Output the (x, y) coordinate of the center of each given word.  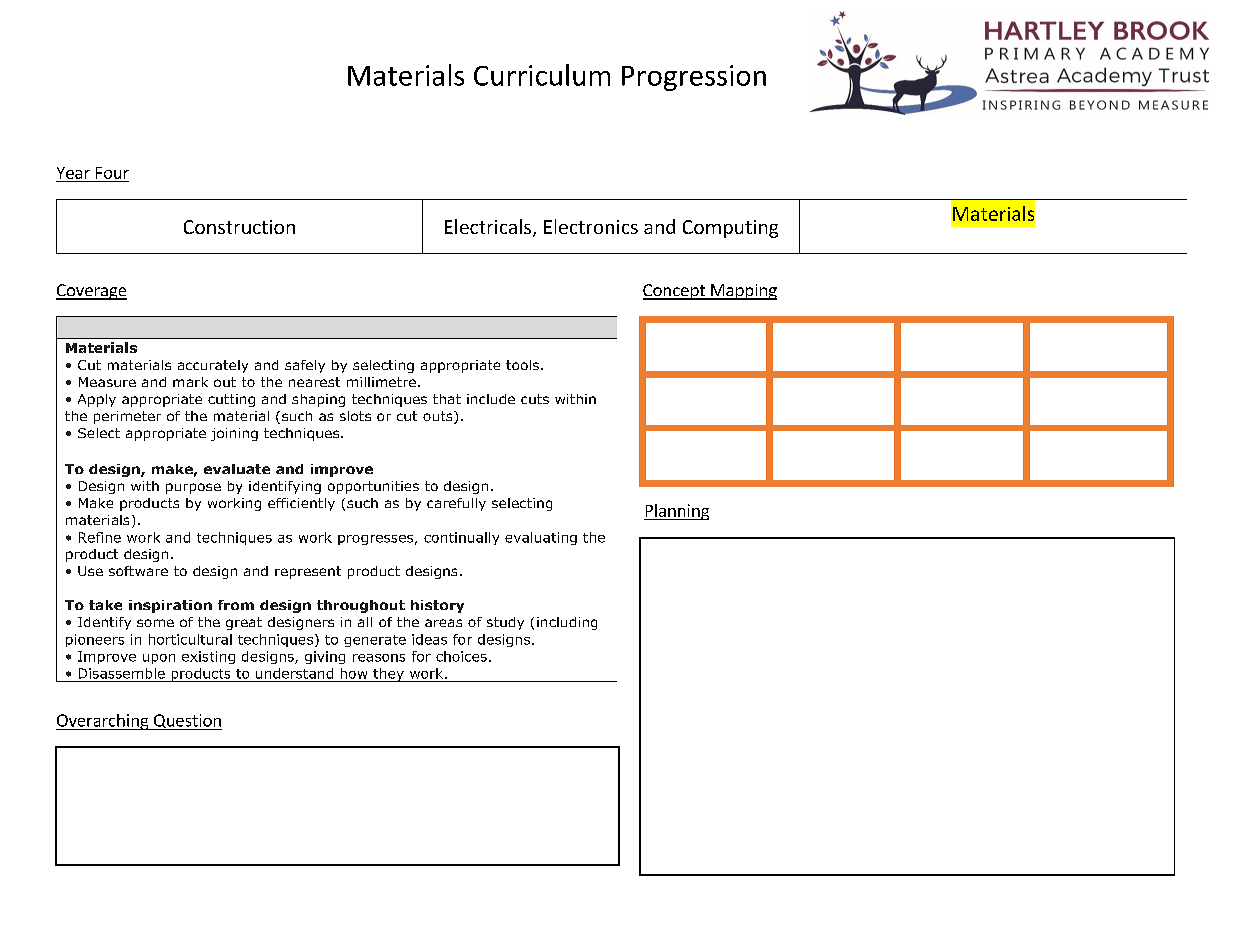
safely (305, 366)
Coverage (91, 292)
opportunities (373, 487)
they (388, 675)
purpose (193, 488)
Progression (694, 78)
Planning (676, 512)
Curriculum (542, 75)
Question (187, 722)
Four (112, 173)
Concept (675, 292)
